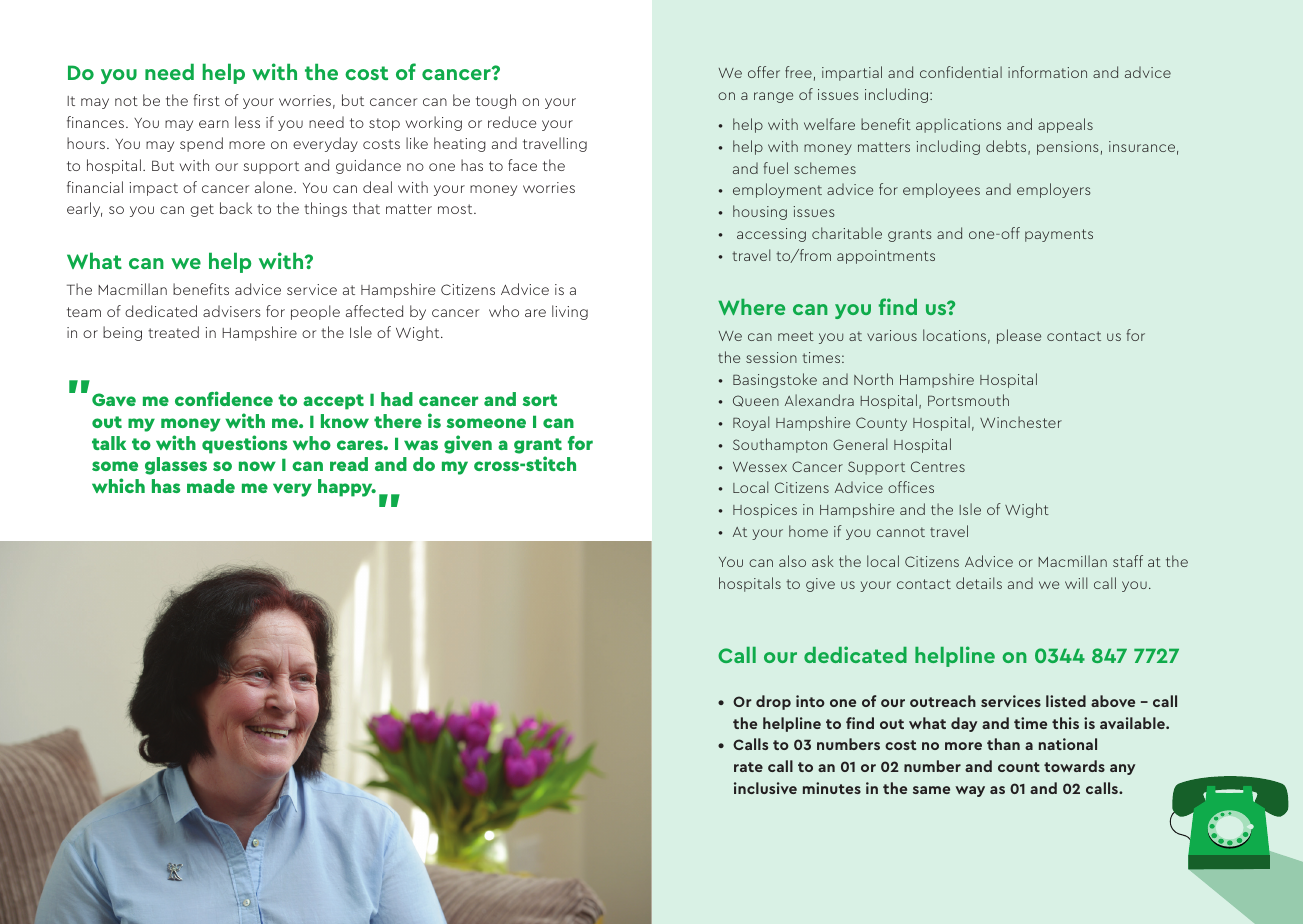 This screenshot has width=1303, height=924. I want to click on advisers, so click(232, 311).
